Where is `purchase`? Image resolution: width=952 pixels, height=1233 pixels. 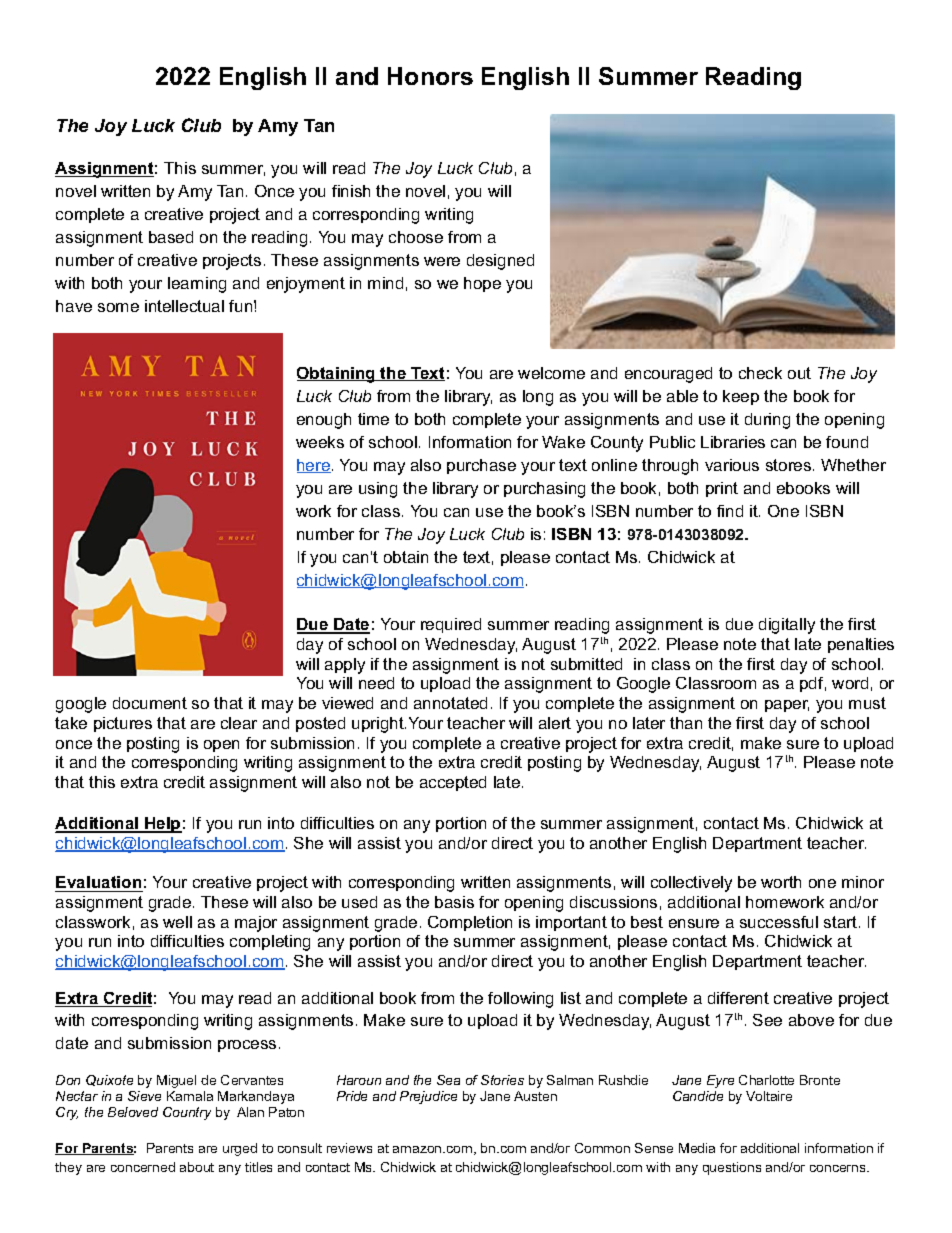 purchase is located at coordinates (481, 466).
